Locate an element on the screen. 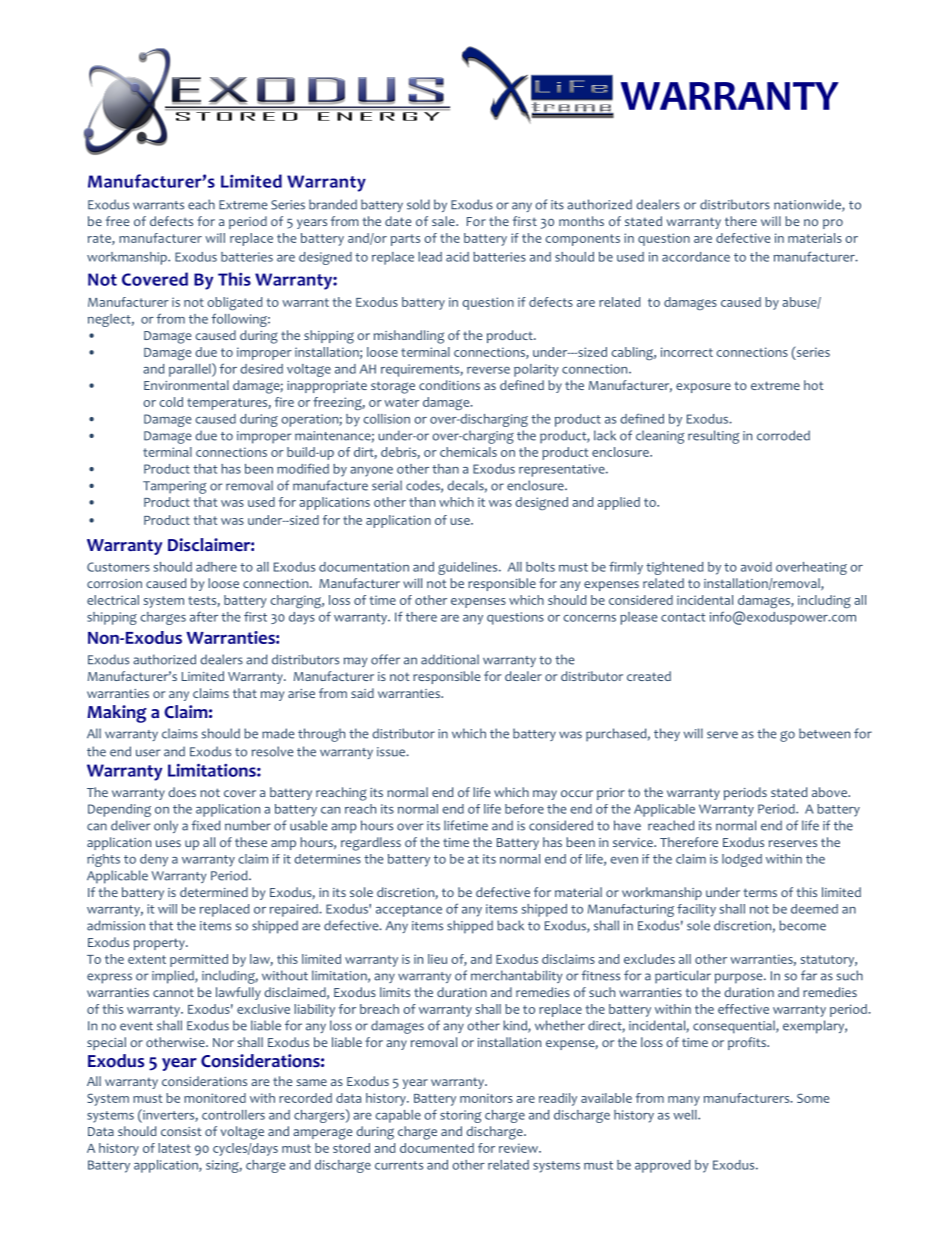  avoid is located at coordinates (756, 567).
